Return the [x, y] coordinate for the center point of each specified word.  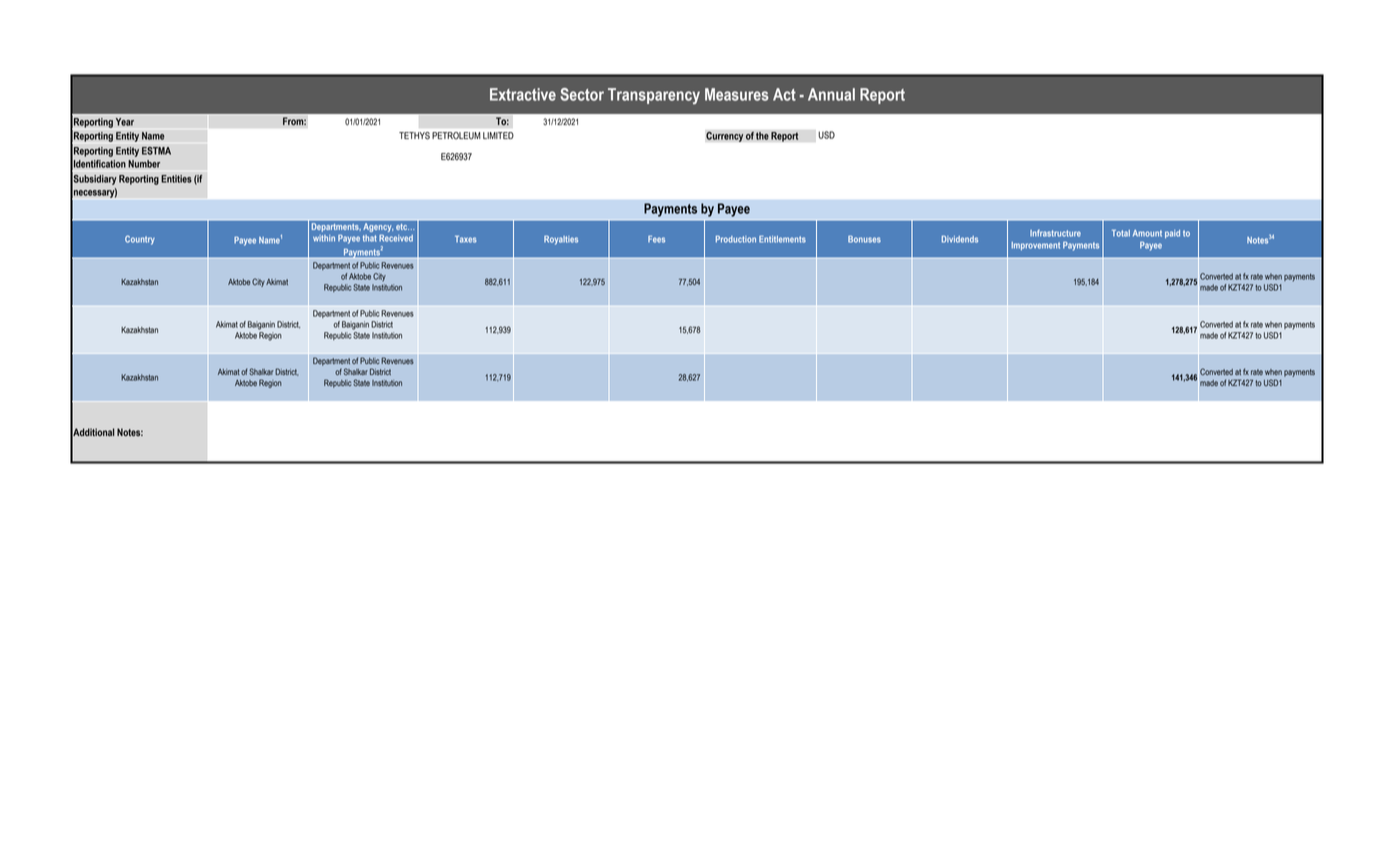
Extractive [523, 94]
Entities [176, 179]
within [324, 238]
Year [124, 122]
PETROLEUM [456, 136]
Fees [656, 239]
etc [402, 227]
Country [140, 240]
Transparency [654, 96]
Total [1121, 233]
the [762, 136]
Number [144, 164]
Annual [831, 94]
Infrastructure [1055, 233]
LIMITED [498, 135]
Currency [725, 136]
